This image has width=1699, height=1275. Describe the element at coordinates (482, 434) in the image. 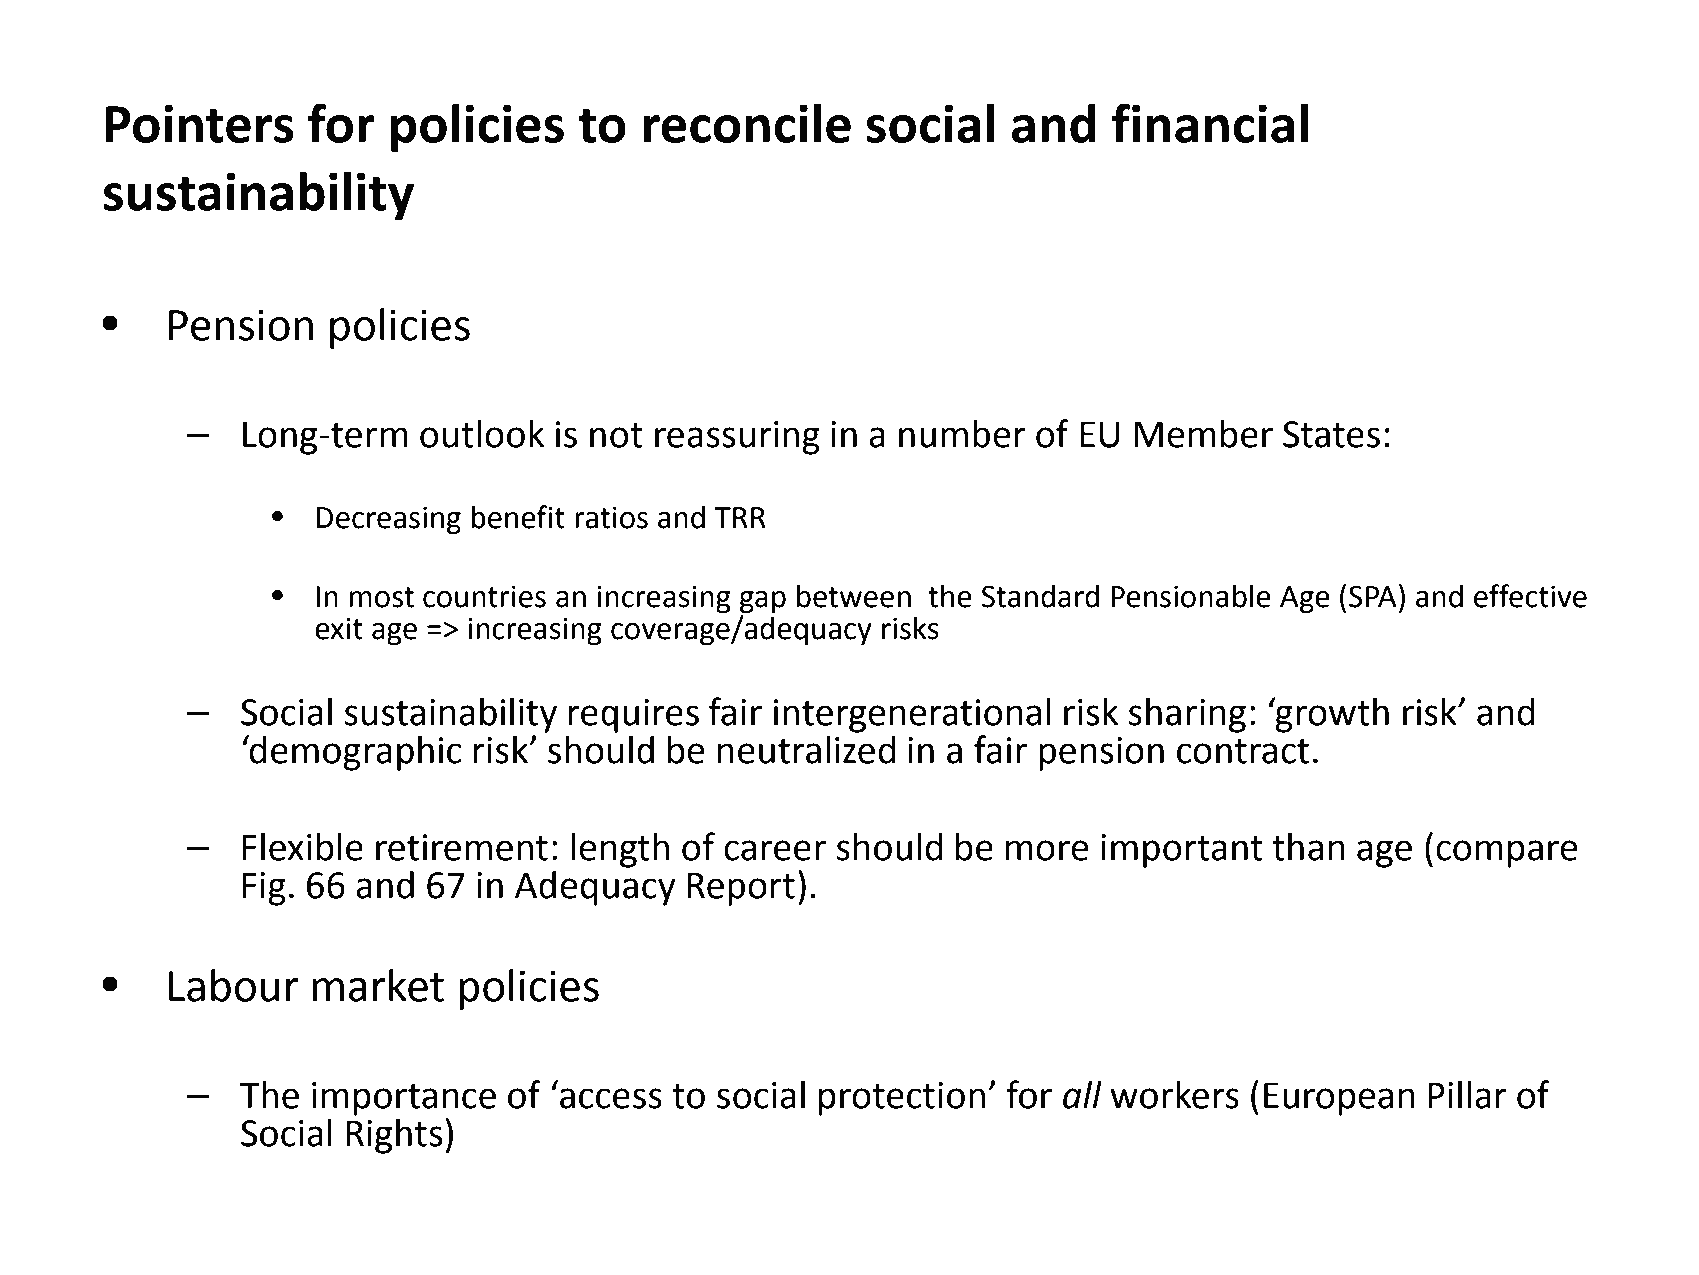

I see `outlook` at that location.
